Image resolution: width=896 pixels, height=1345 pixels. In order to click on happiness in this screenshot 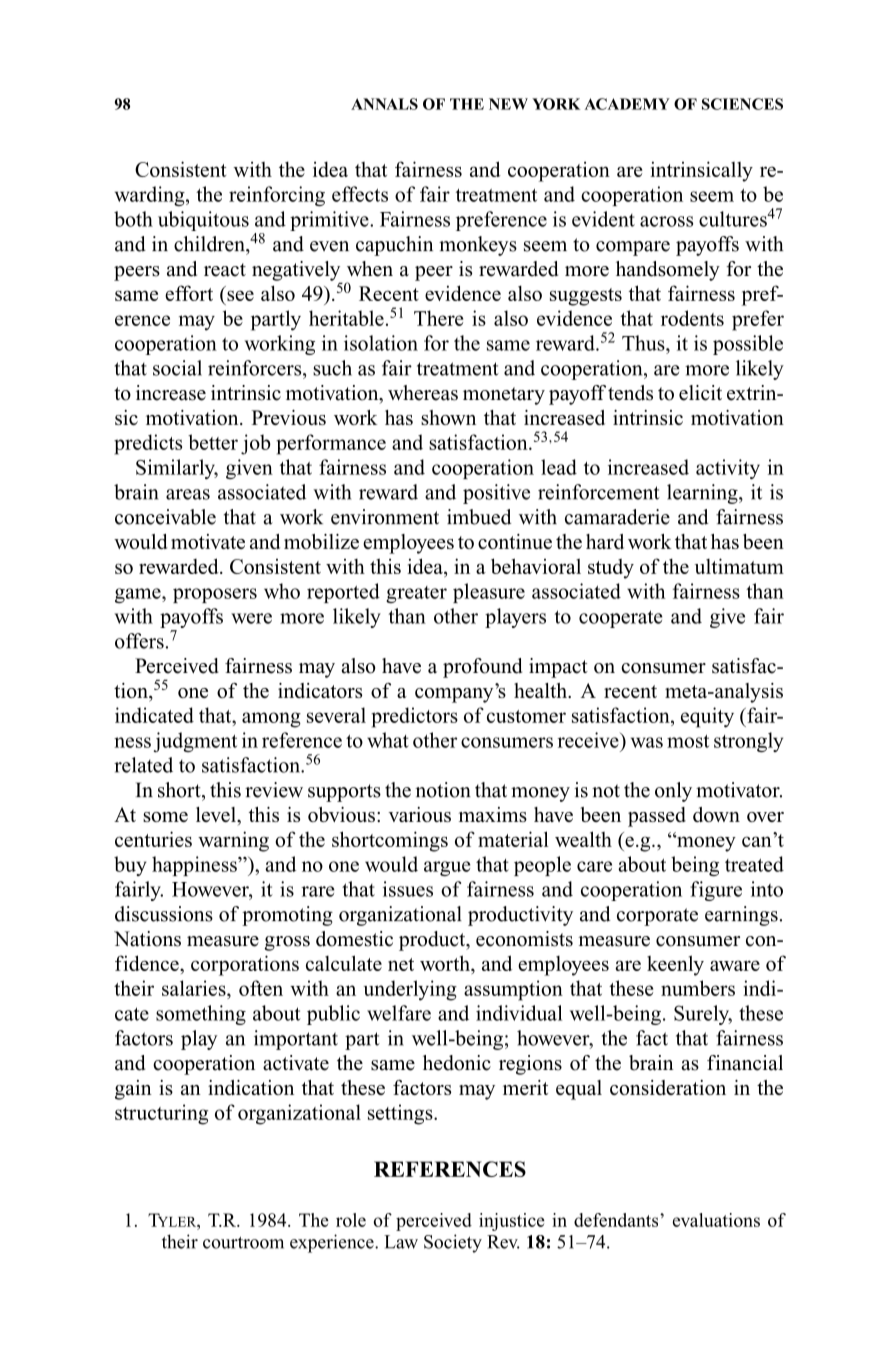, I will do `click(195, 866)`.
